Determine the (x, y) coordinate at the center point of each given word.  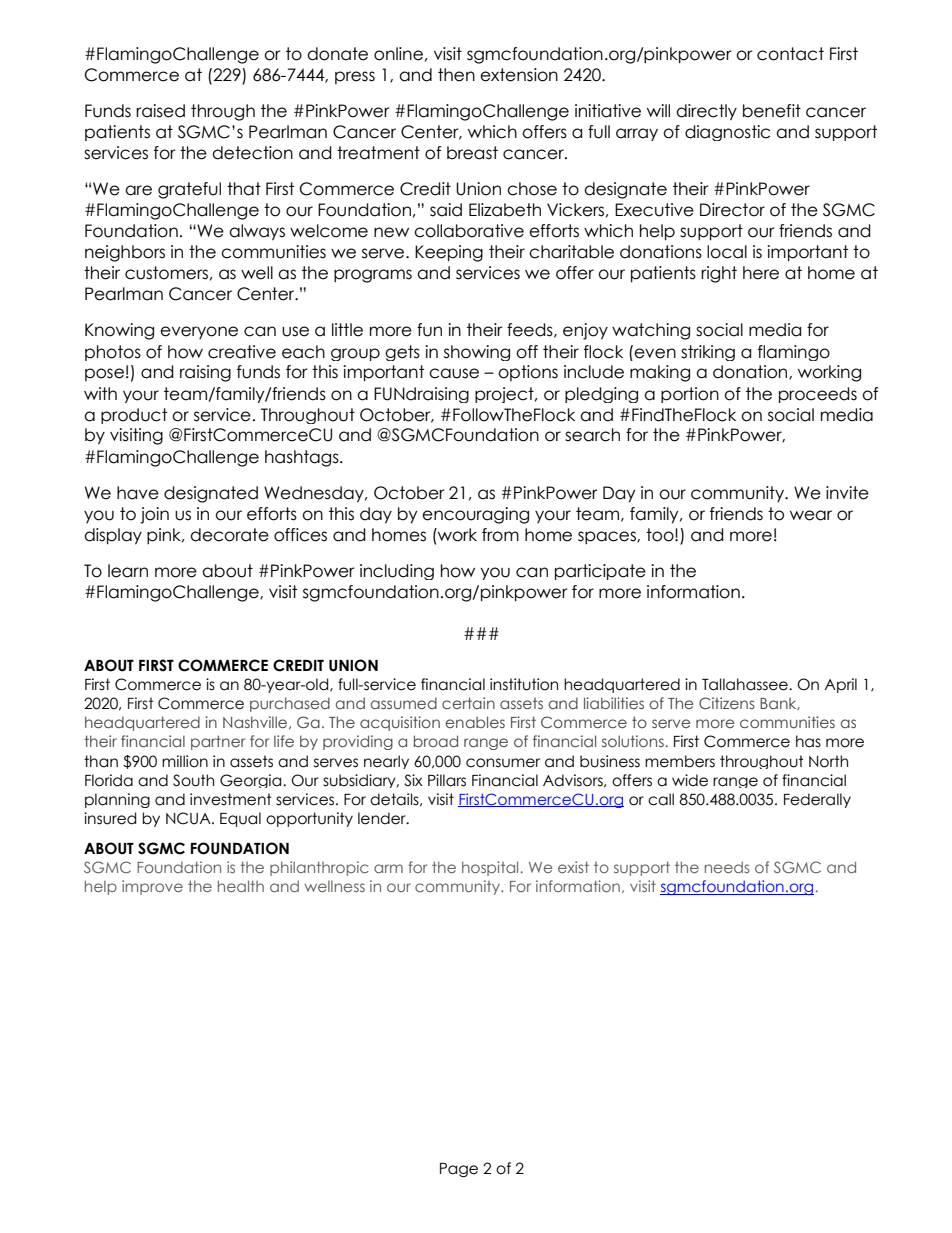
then (456, 75)
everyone (199, 332)
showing (477, 353)
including (397, 572)
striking (708, 353)
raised (160, 111)
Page (459, 1170)
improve (152, 887)
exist (573, 867)
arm (388, 868)
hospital (490, 868)
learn (128, 571)
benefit (772, 111)
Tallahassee (746, 684)
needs (727, 867)
